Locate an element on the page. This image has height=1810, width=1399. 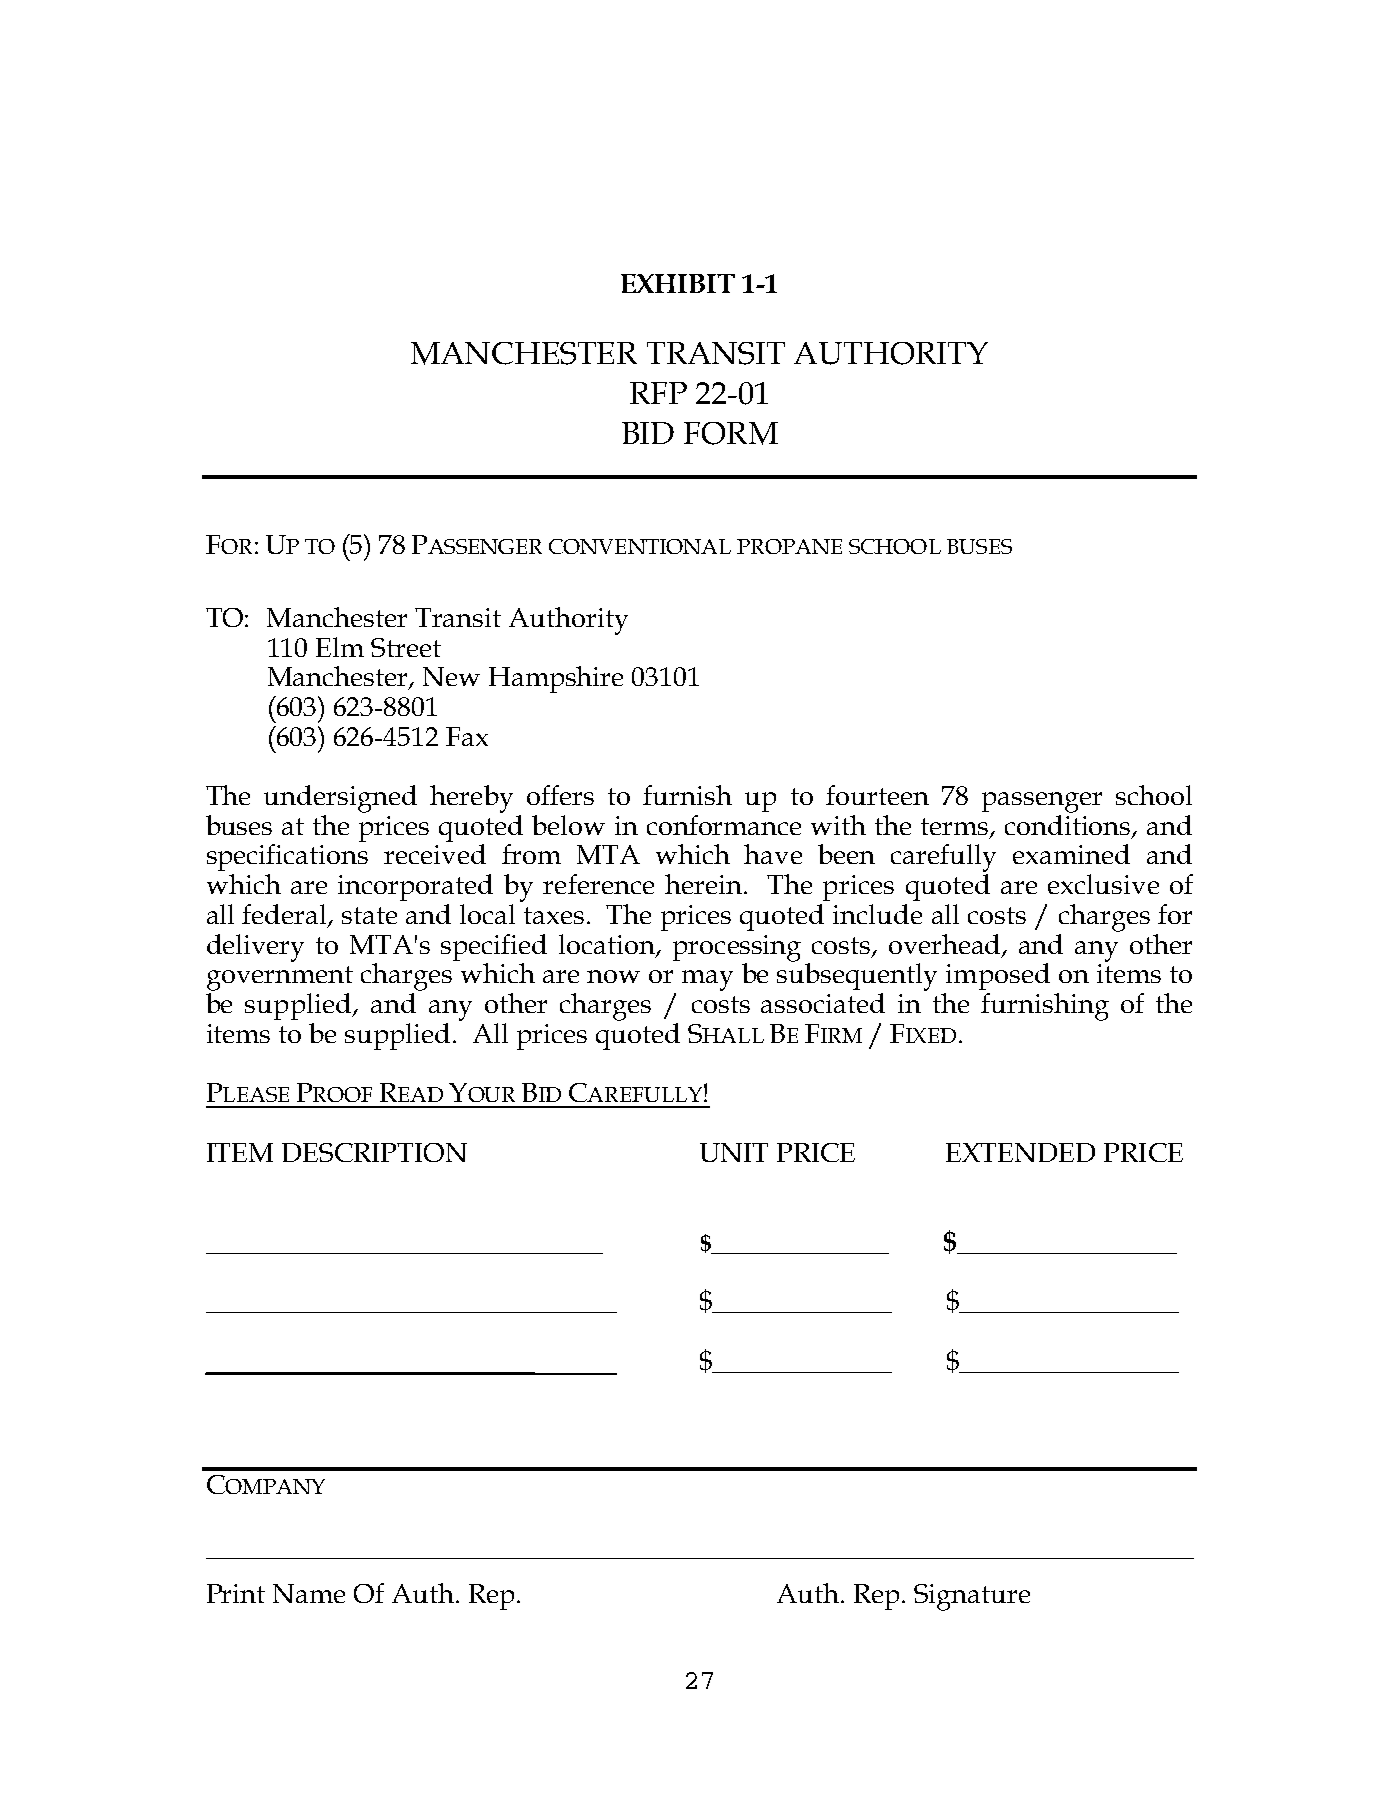
RFP is located at coordinates (658, 393).
